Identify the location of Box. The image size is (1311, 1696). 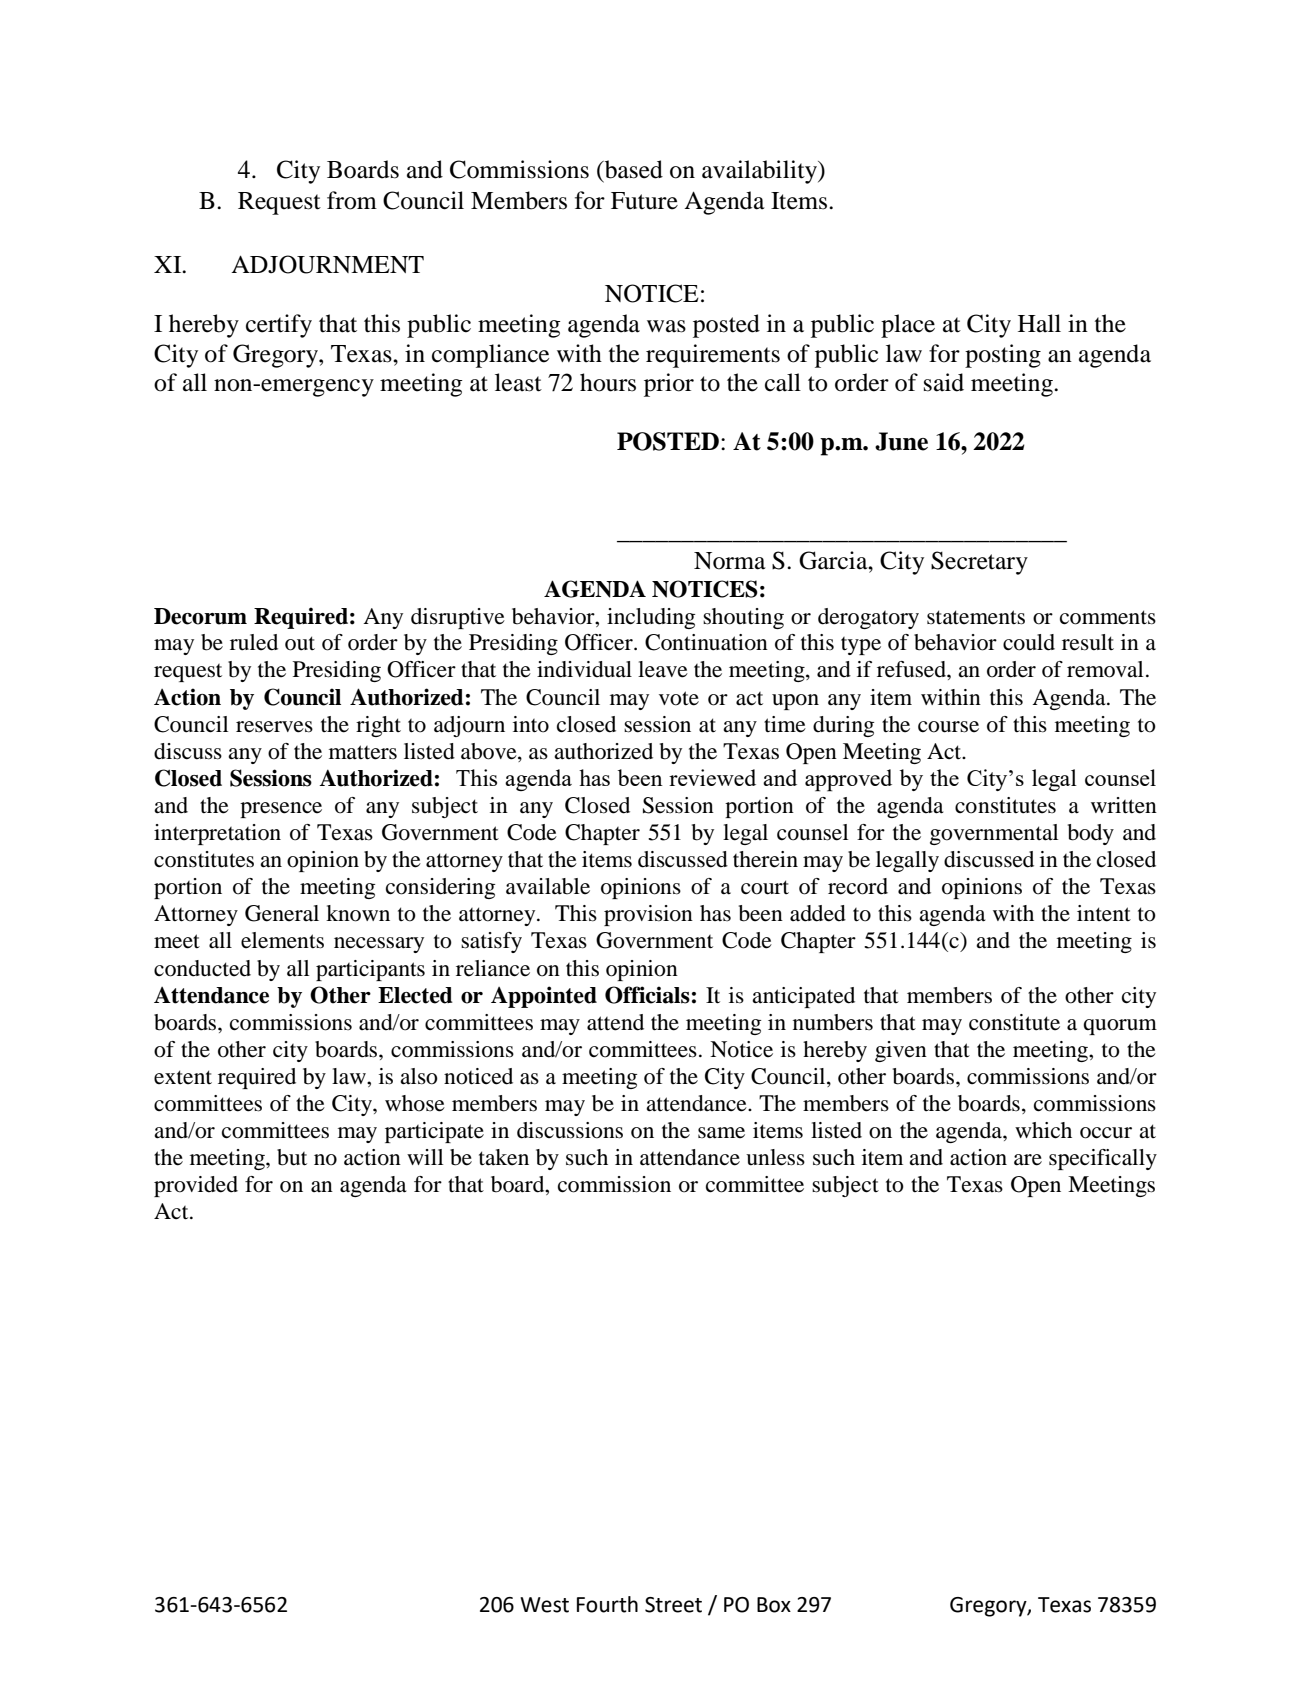
(774, 1605).
